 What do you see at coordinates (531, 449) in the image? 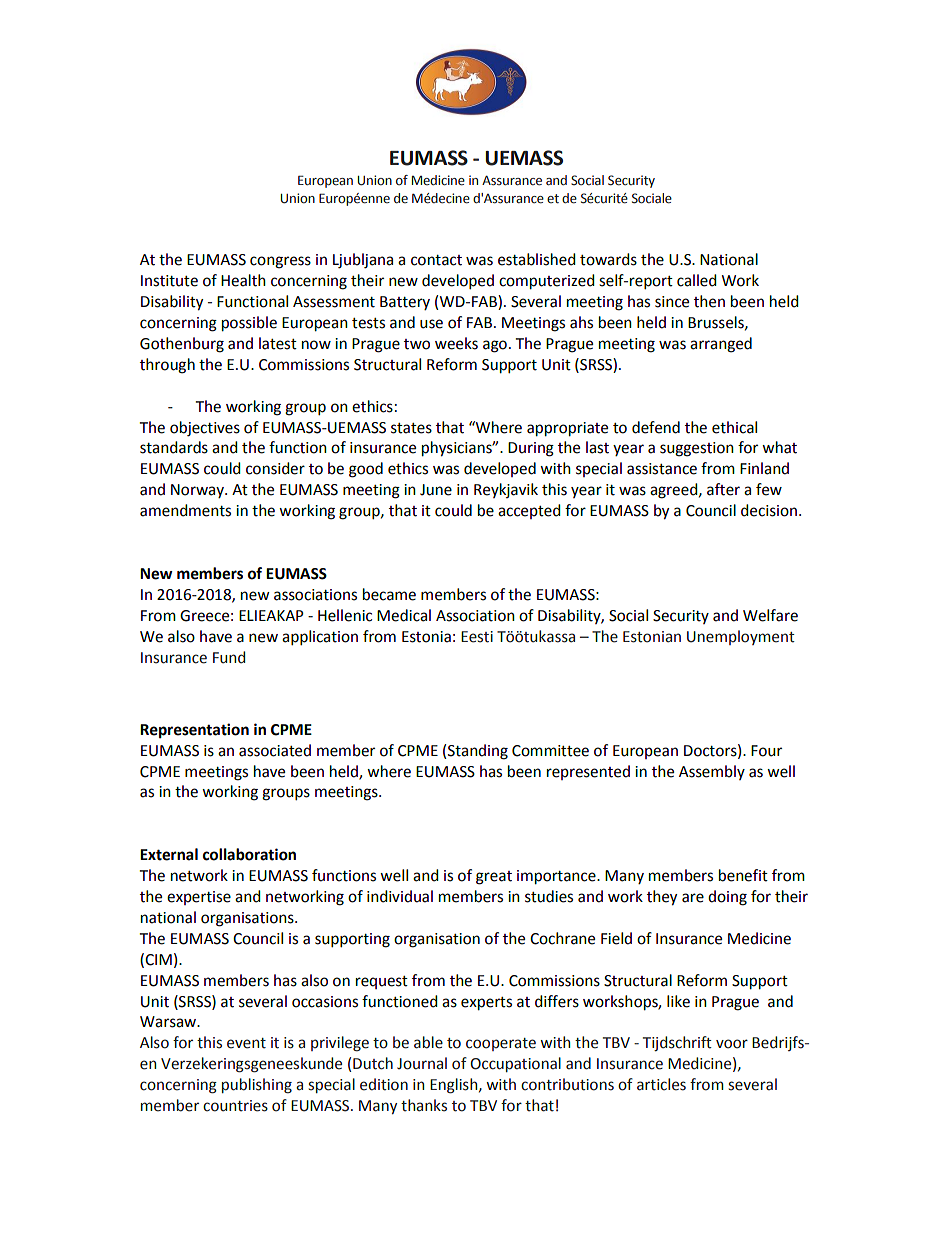
I see `During` at bounding box center [531, 449].
